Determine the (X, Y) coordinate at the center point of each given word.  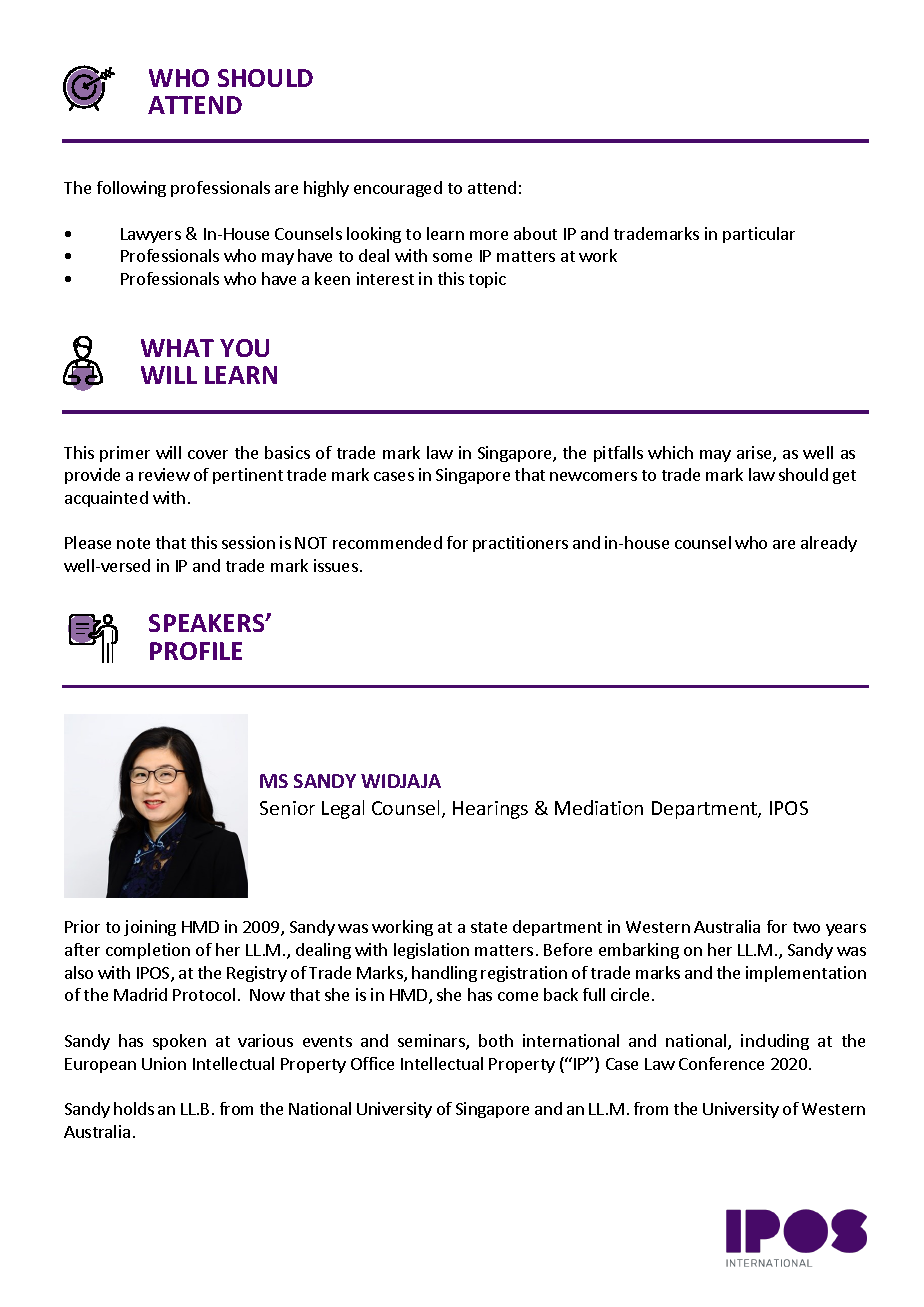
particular (759, 235)
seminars (432, 1042)
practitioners (520, 544)
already (829, 544)
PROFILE (196, 651)
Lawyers (151, 235)
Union (164, 1063)
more (489, 235)
